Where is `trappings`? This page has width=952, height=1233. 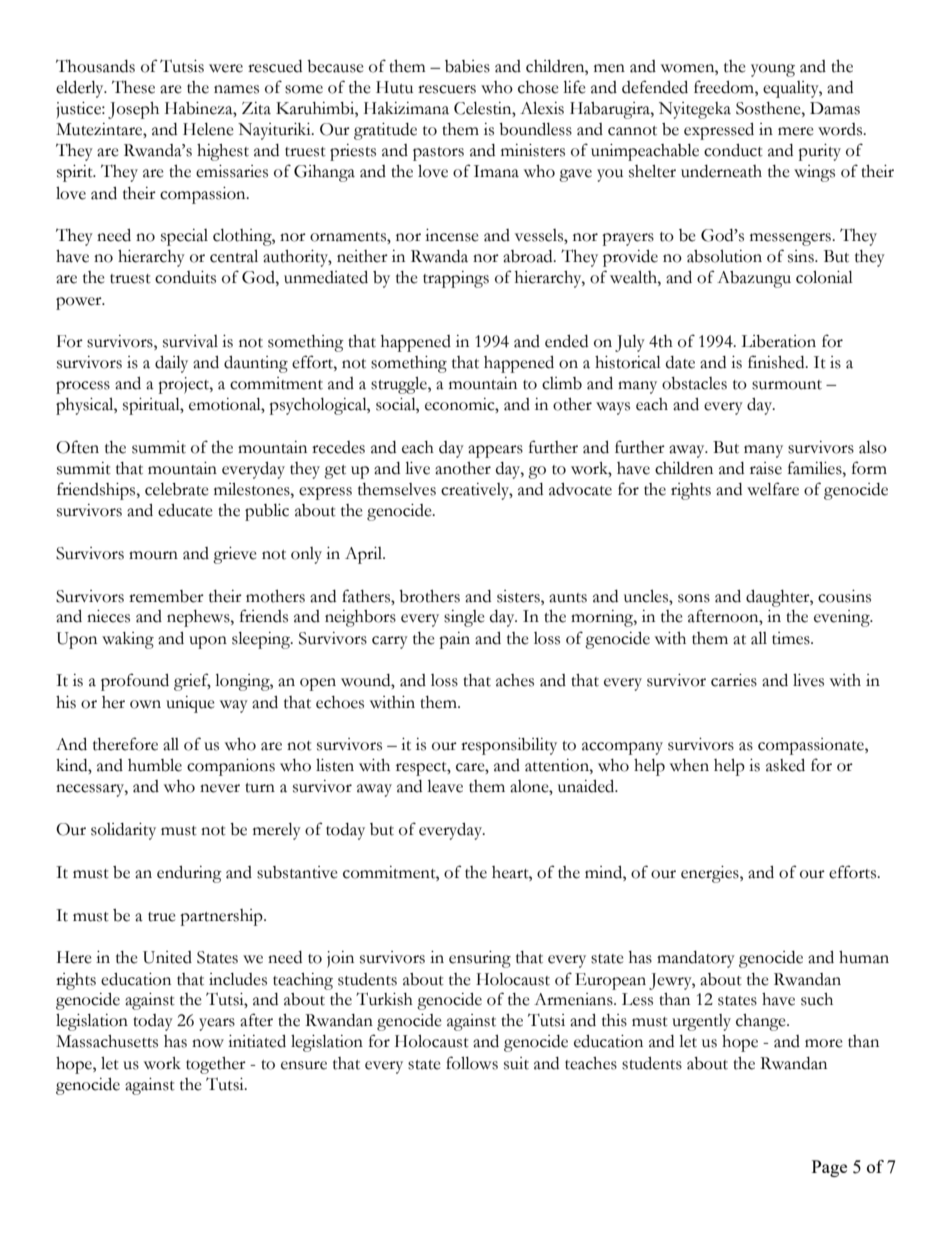 trappings is located at coordinates (456, 279).
